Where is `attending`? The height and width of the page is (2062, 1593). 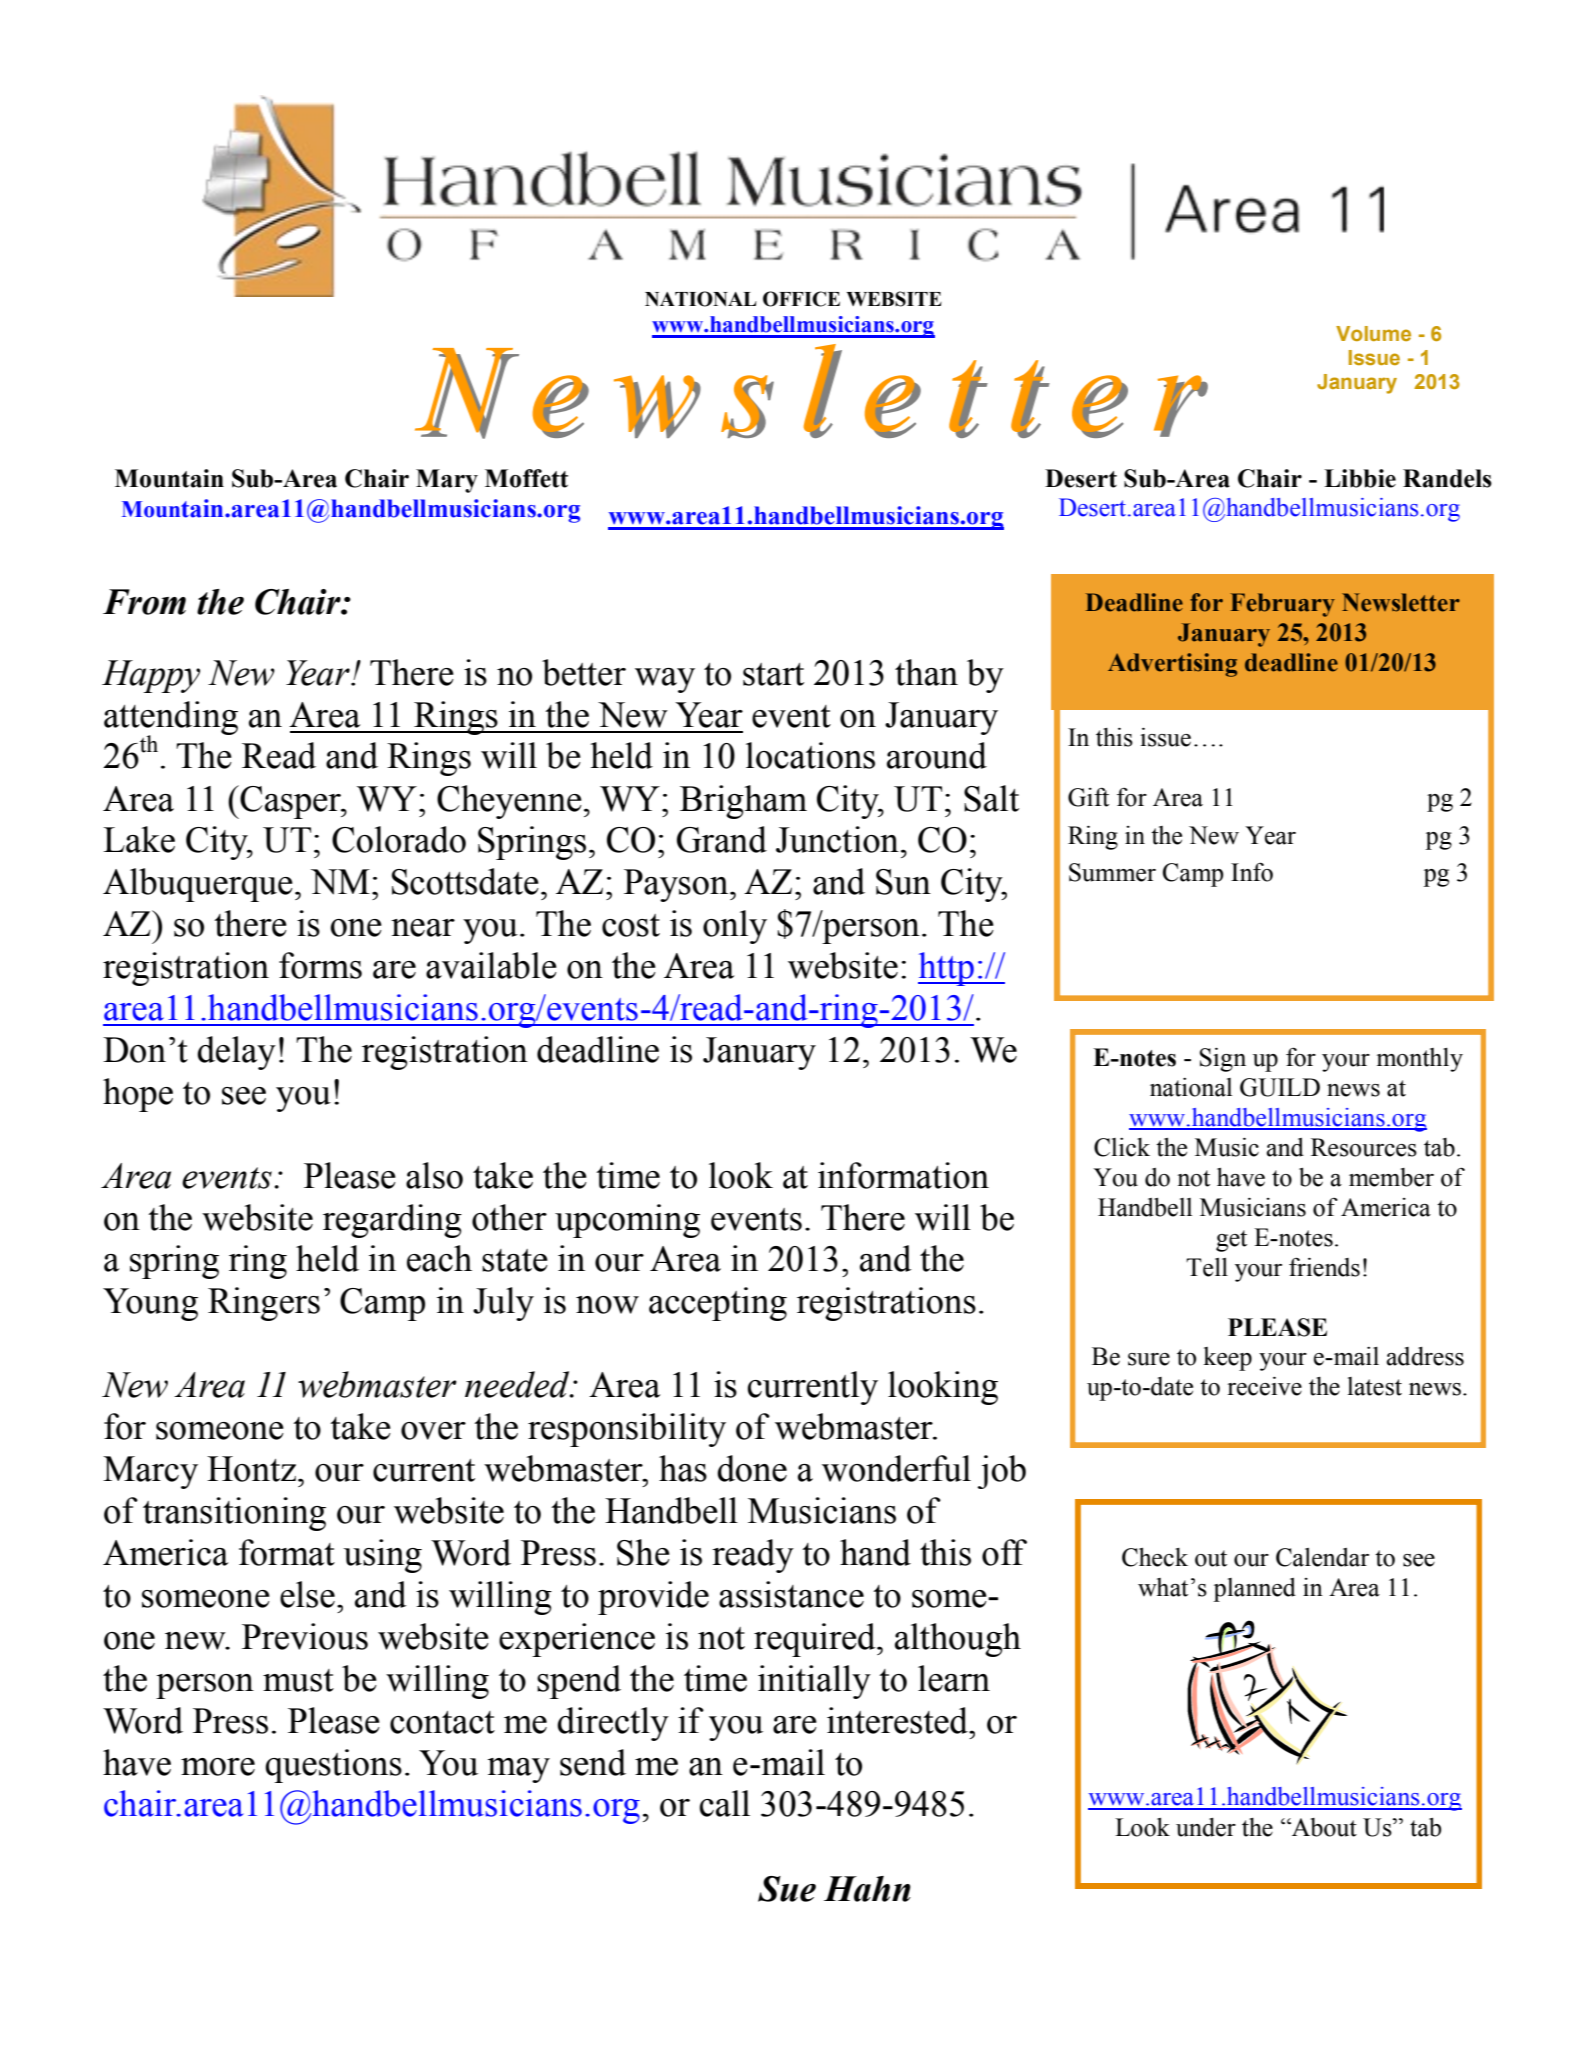 attending is located at coordinates (171, 719).
